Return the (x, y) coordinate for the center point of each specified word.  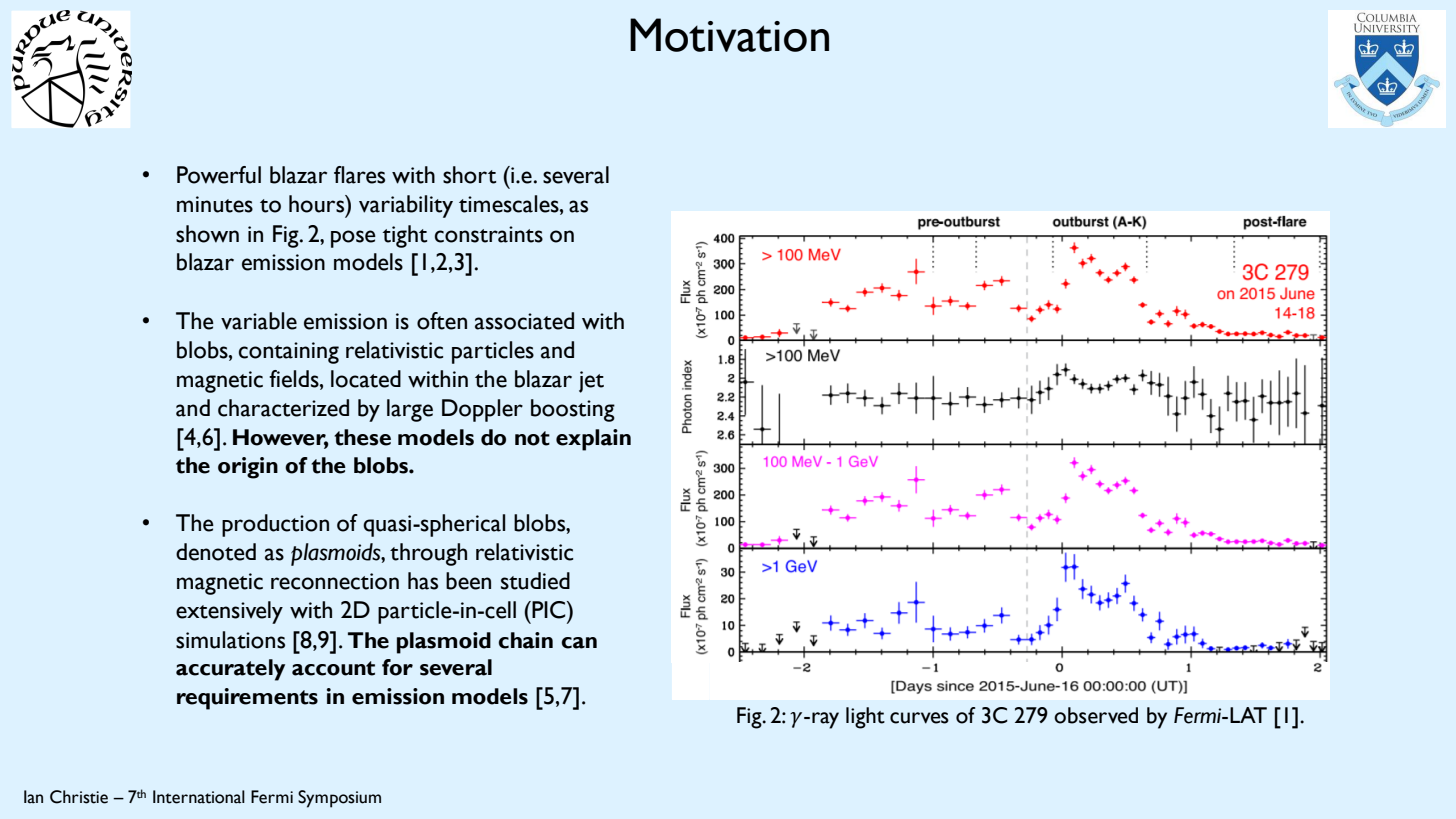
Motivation (729, 35)
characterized (283, 408)
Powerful (219, 175)
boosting (573, 410)
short (469, 175)
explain (593, 440)
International (199, 797)
